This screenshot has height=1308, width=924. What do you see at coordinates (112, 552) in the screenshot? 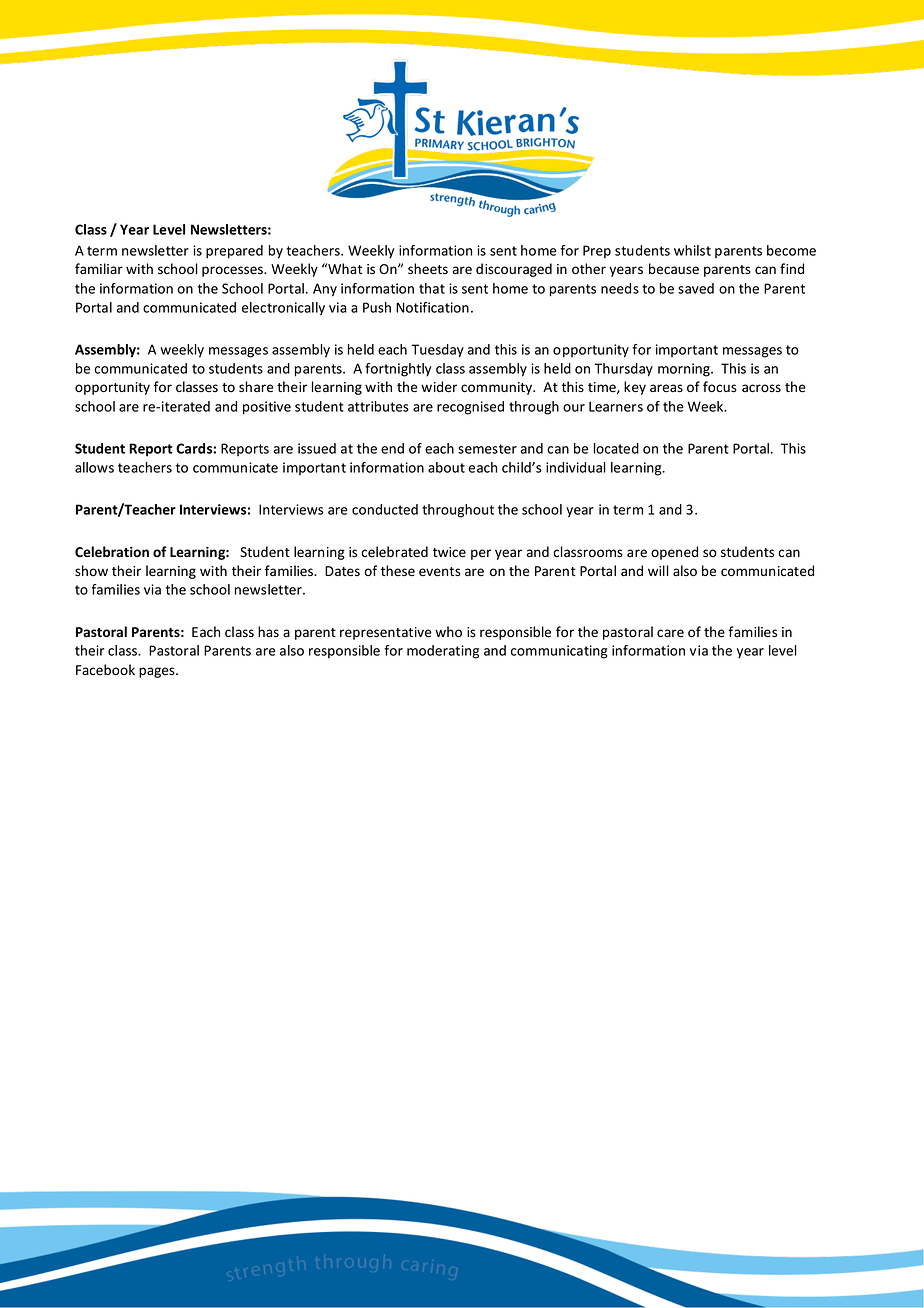
I see `Celebration` at bounding box center [112, 552].
